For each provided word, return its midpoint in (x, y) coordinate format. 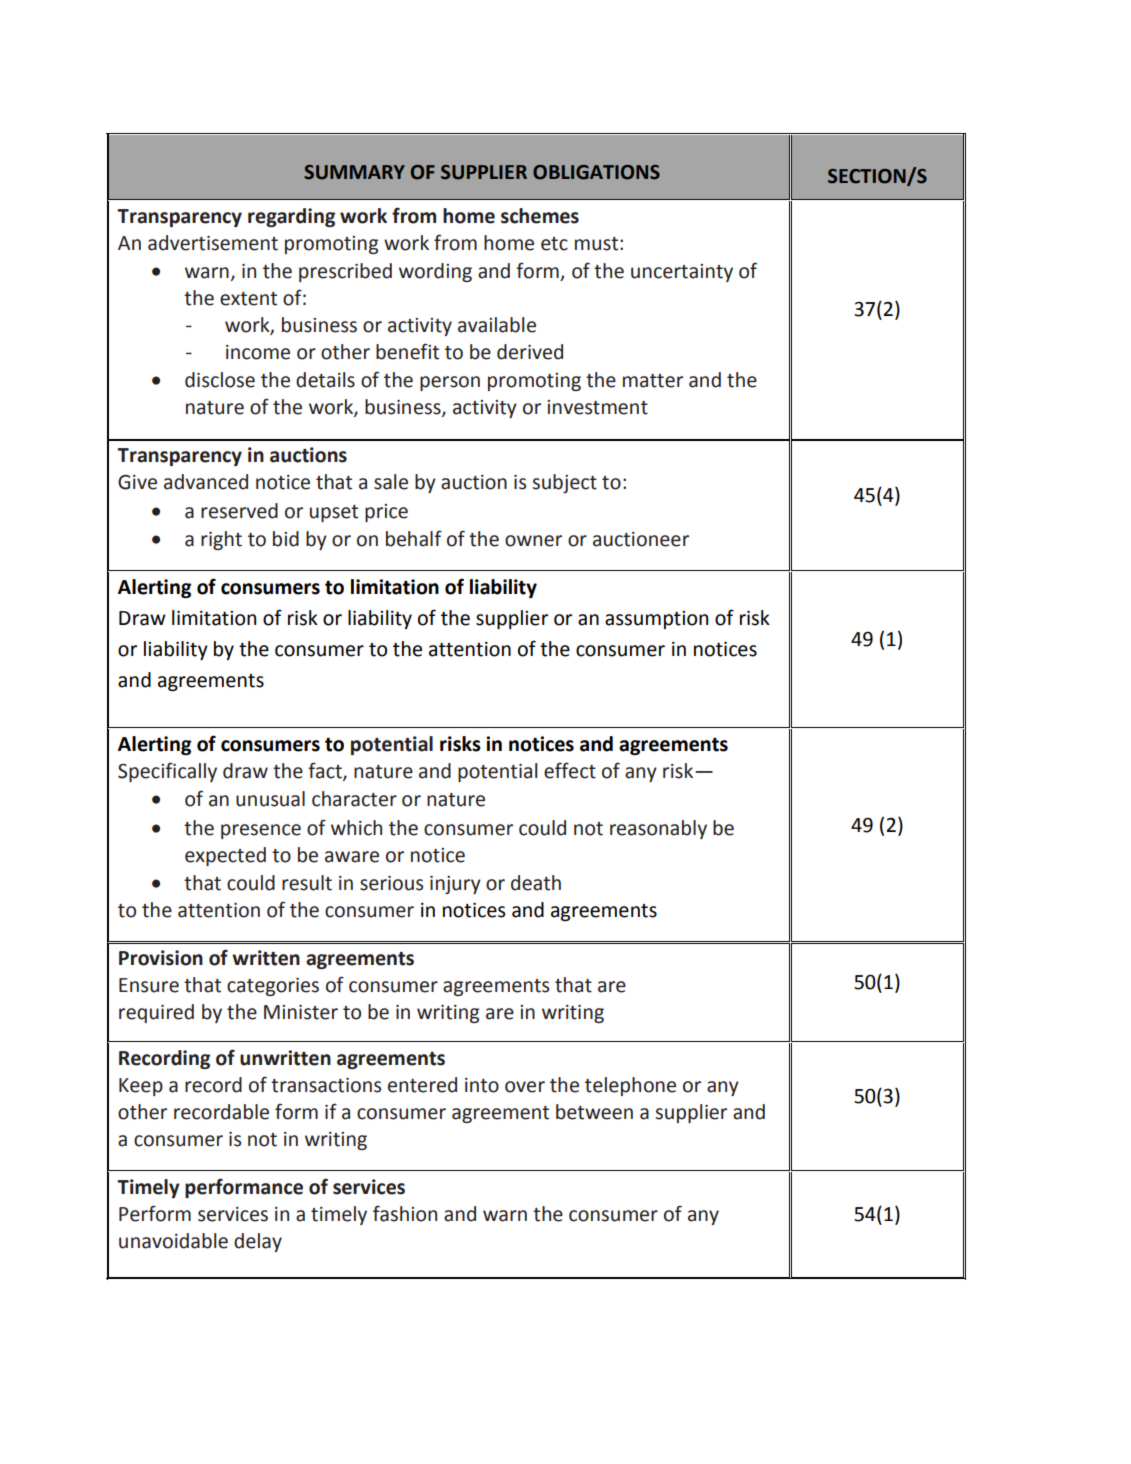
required (156, 1013)
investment (597, 407)
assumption (656, 620)
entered (422, 1085)
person (450, 383)
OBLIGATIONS (596, 172)
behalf (414, 538)
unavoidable (173, 1241)
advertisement (213, 243)
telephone (630, 1086)
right (221, 540)
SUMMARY (354, 172)
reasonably (658, 829)
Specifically (167, 772)
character (354, 799)
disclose (220, 380)
